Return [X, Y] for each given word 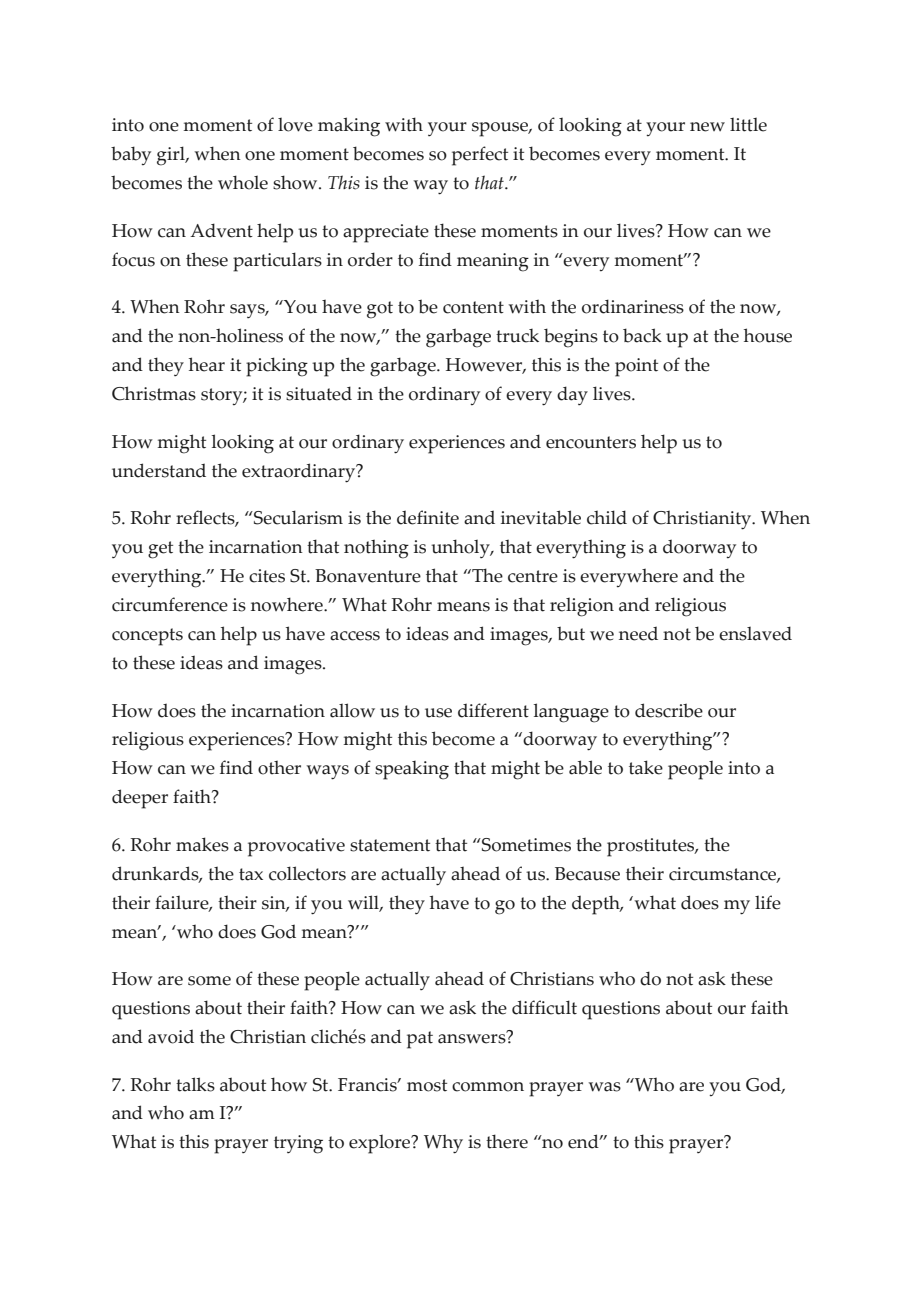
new [707, 127]
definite [428, 517]
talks [195, 1084]
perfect [480, 156]
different [493, 710]
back [642, 335]
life [768, 902]
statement [390, 845]
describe [669, 710]
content [473, 307]
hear [207, 364]
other [279, 767]
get [160, 550]
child [607, 517]
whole [243, 182]
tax [251, 874]
